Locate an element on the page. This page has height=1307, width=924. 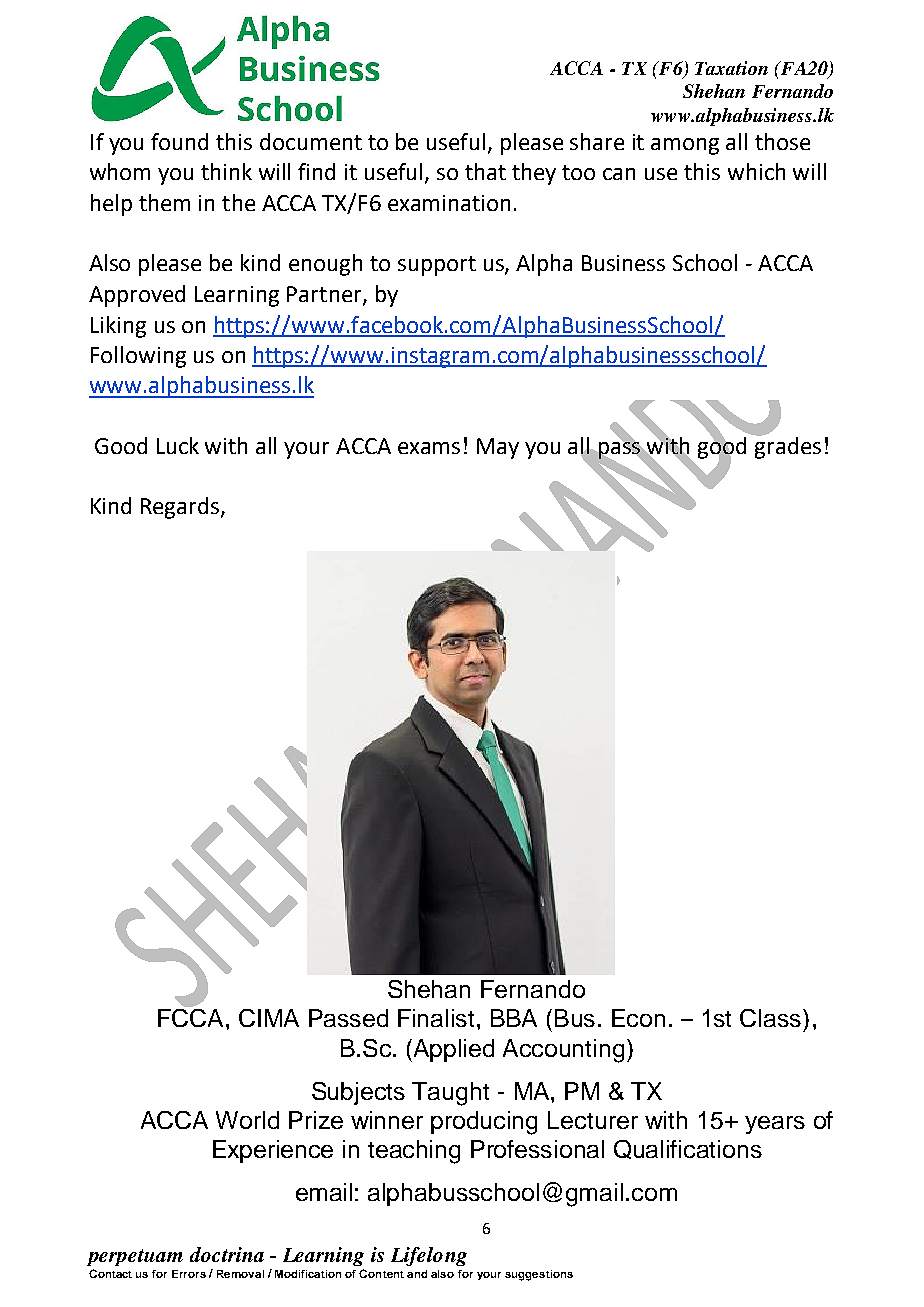
Errors is located at coordinates (189, 1274).
